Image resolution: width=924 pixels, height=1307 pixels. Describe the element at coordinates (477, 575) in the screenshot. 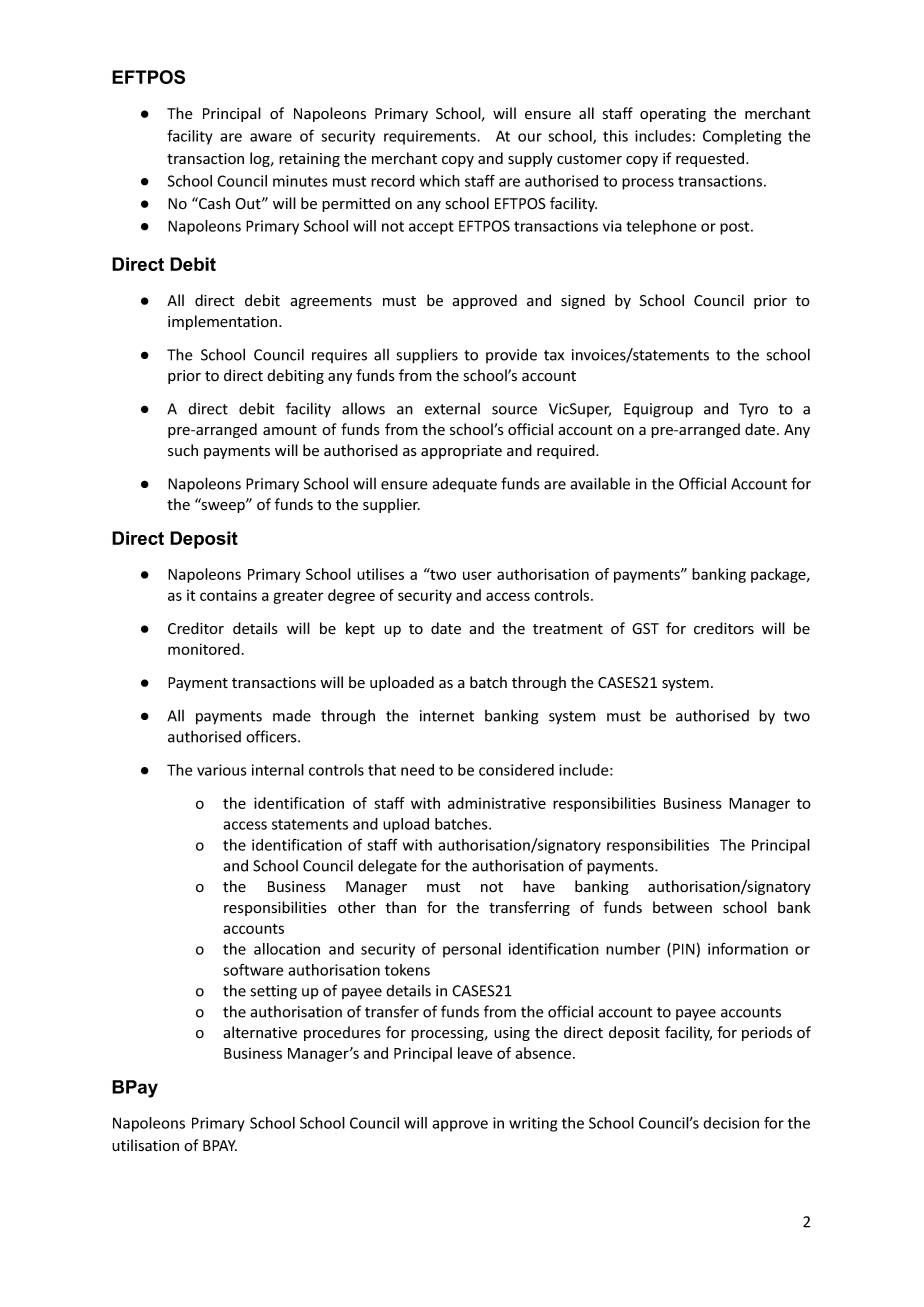

I see `user` at that location.
